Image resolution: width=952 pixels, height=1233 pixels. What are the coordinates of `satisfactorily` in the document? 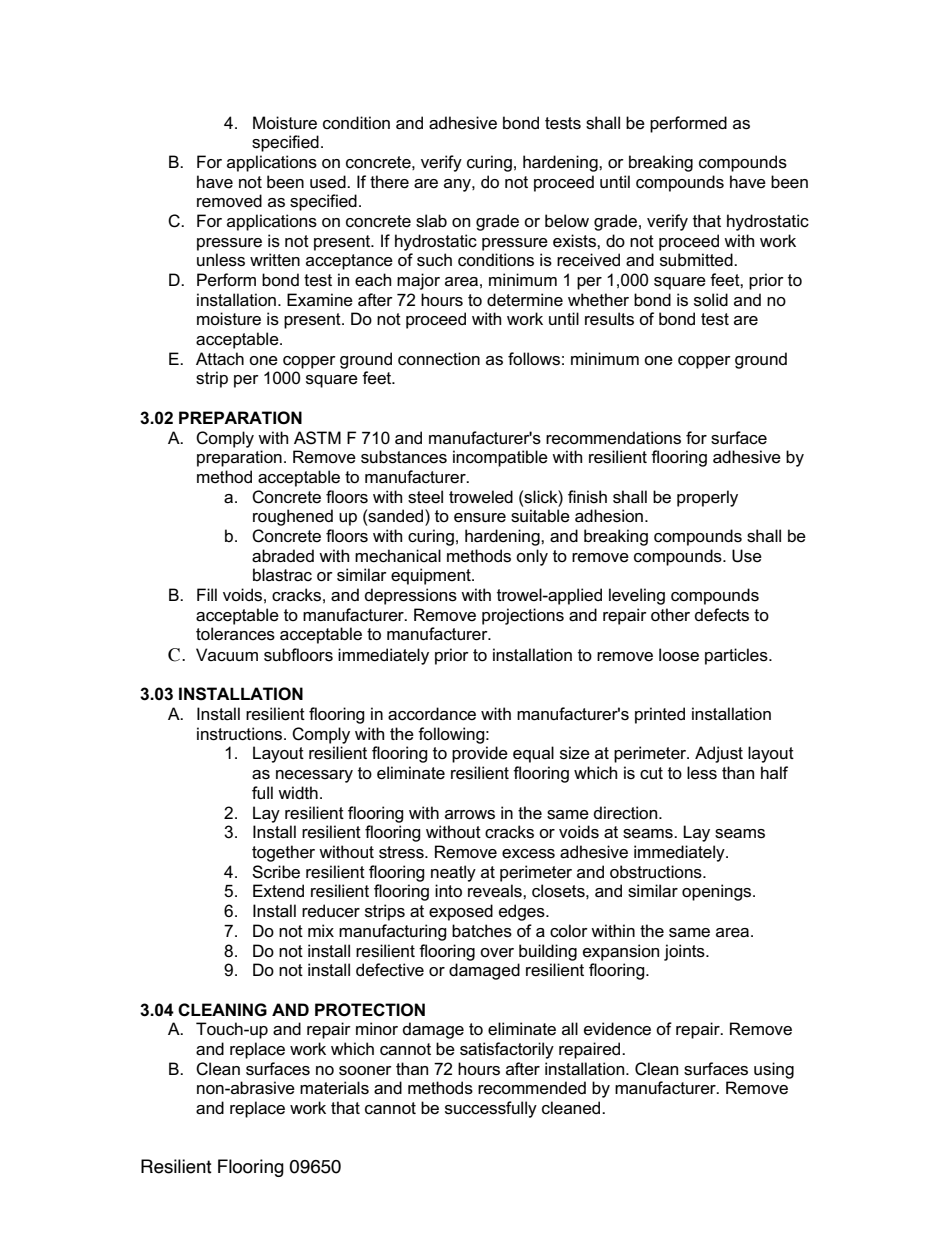 It's located at (507, 1050).
